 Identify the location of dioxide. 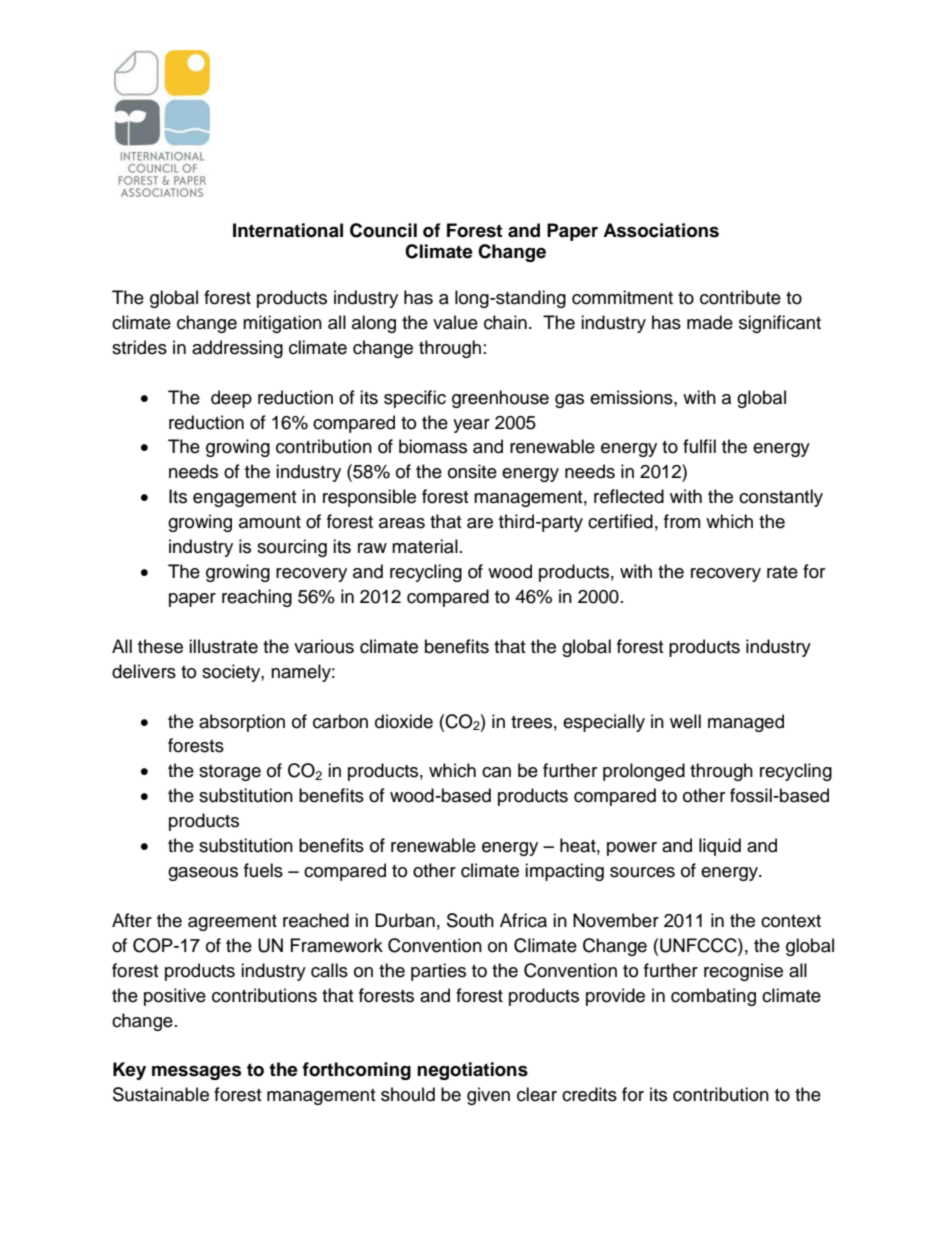
(404, 721).
